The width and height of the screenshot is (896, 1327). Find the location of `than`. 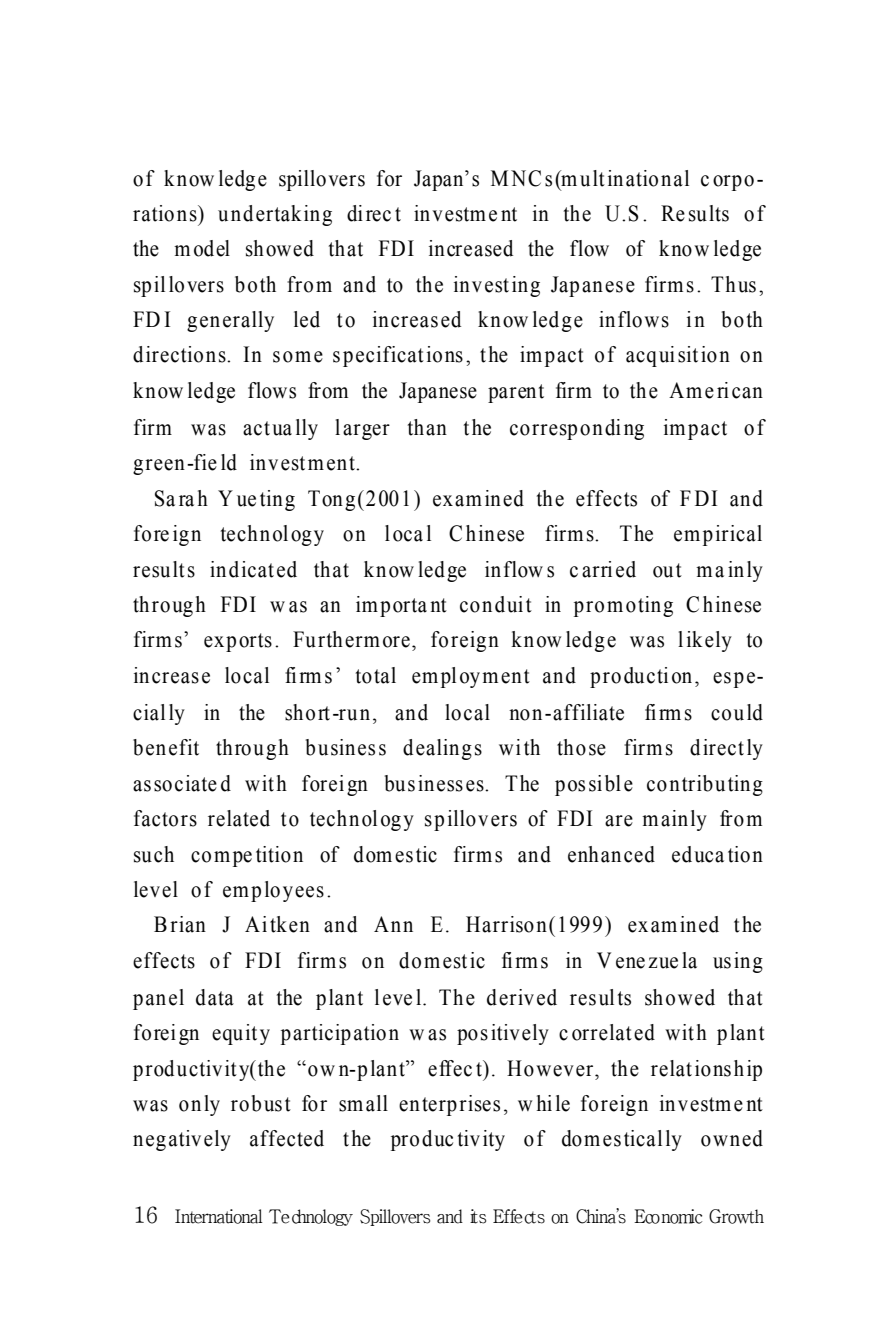

than is located at coordinates (427, 427).
